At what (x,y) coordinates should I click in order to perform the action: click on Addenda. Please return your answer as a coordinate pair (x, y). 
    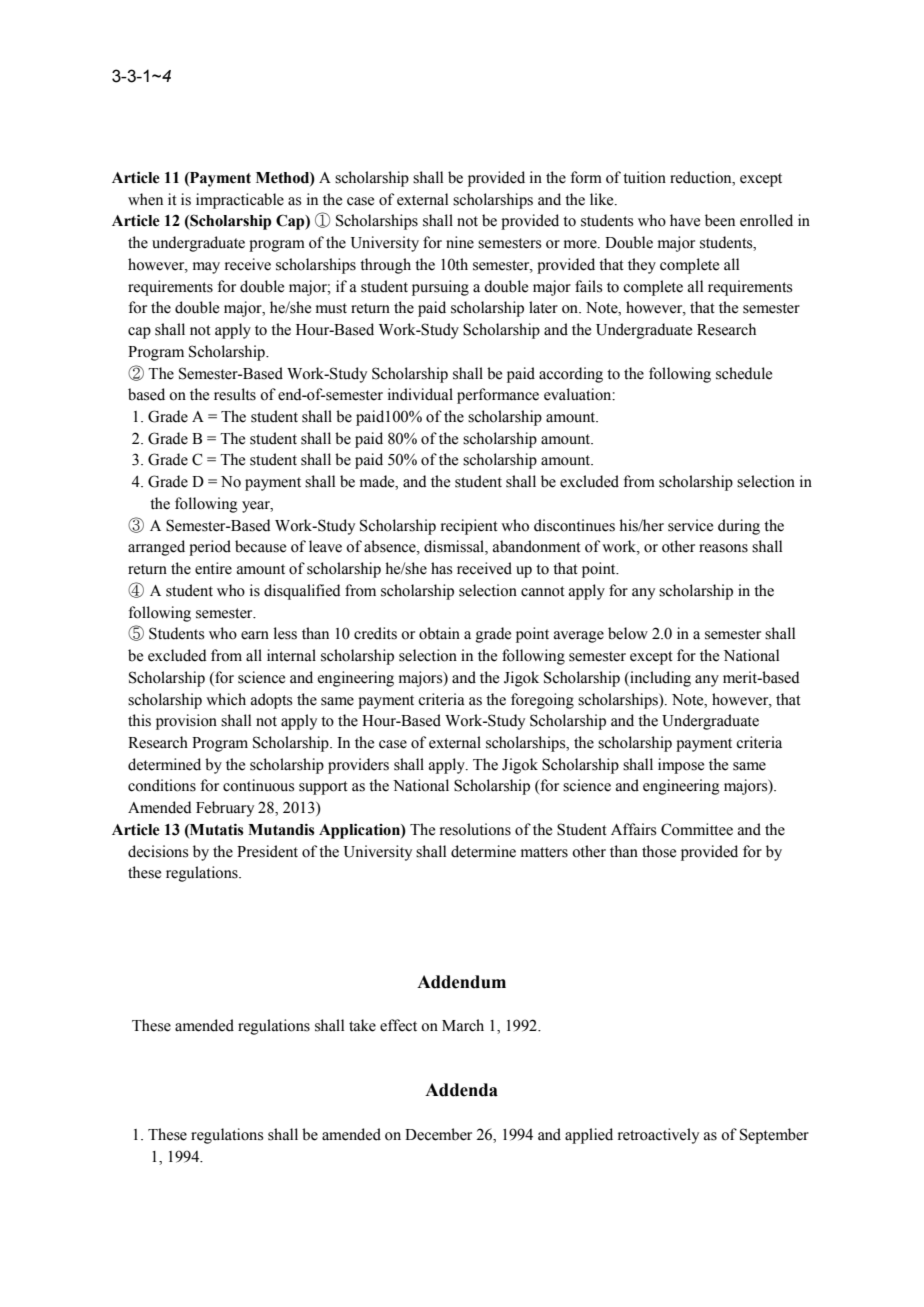
    Looking at the image, I should click on (461, 1090).
